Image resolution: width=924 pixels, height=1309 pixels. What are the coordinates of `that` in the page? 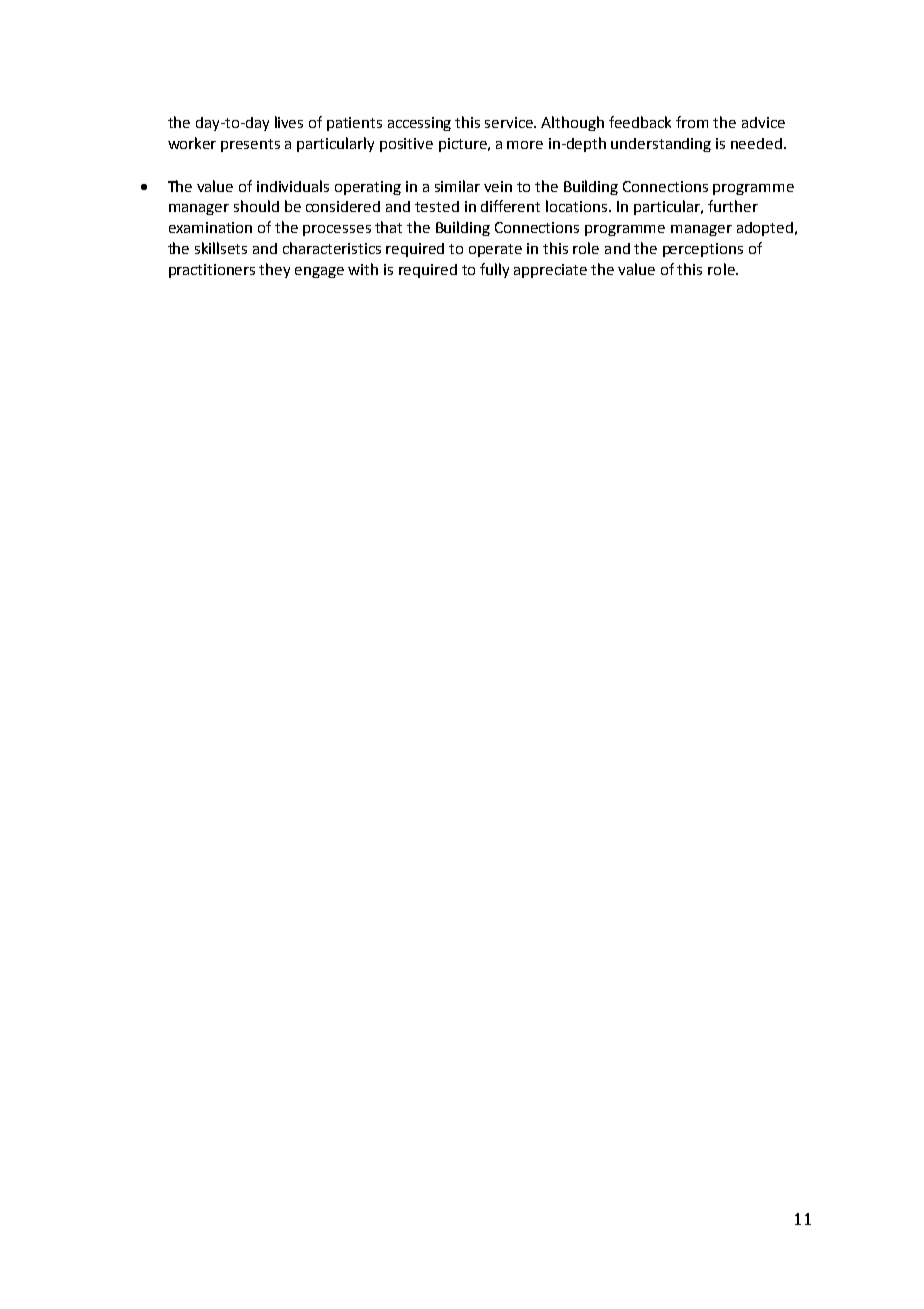 It's located at (388, 227).
